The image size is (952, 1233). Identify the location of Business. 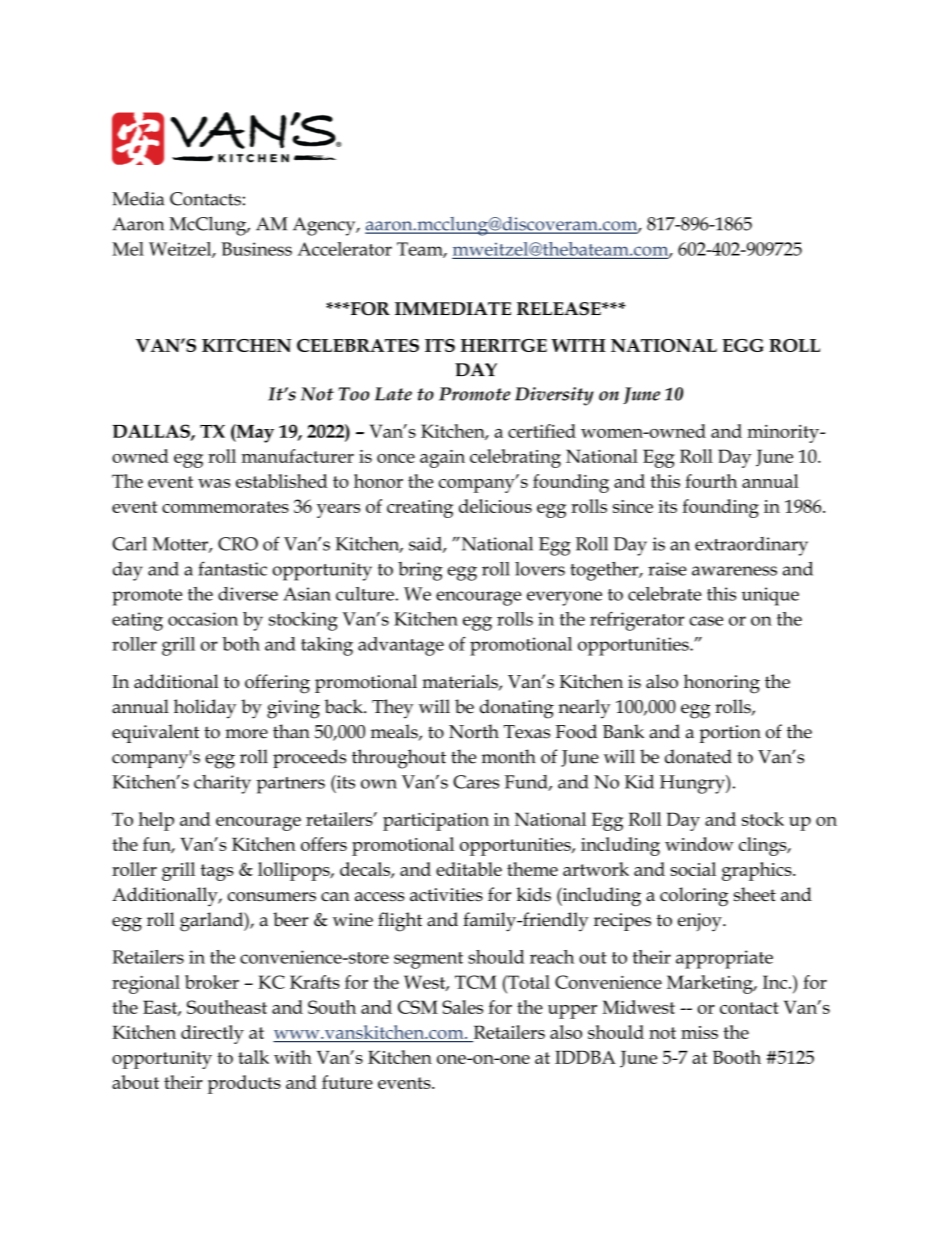
(256, 249).
